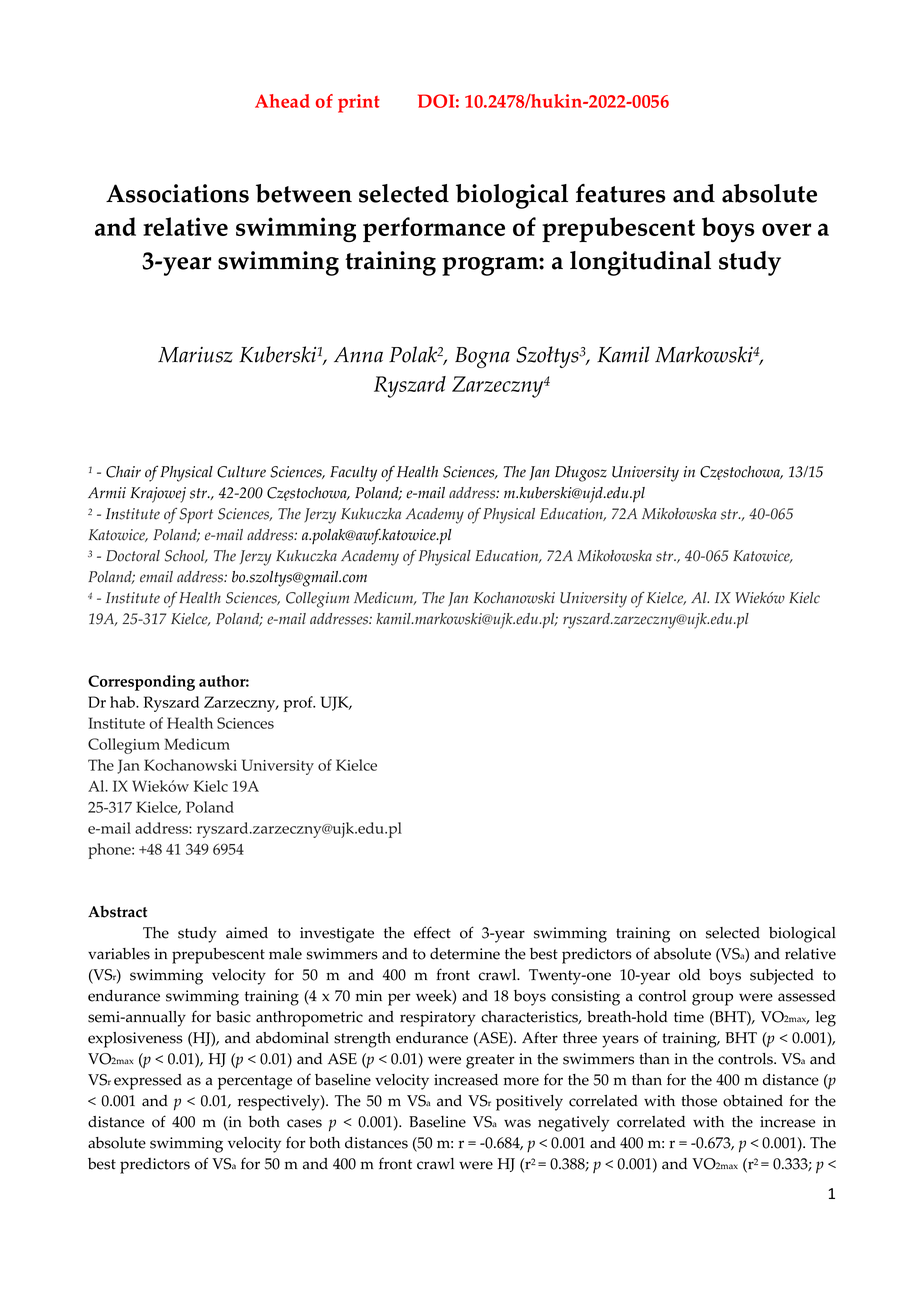  I want to click on Sport, so click(196, 515).
